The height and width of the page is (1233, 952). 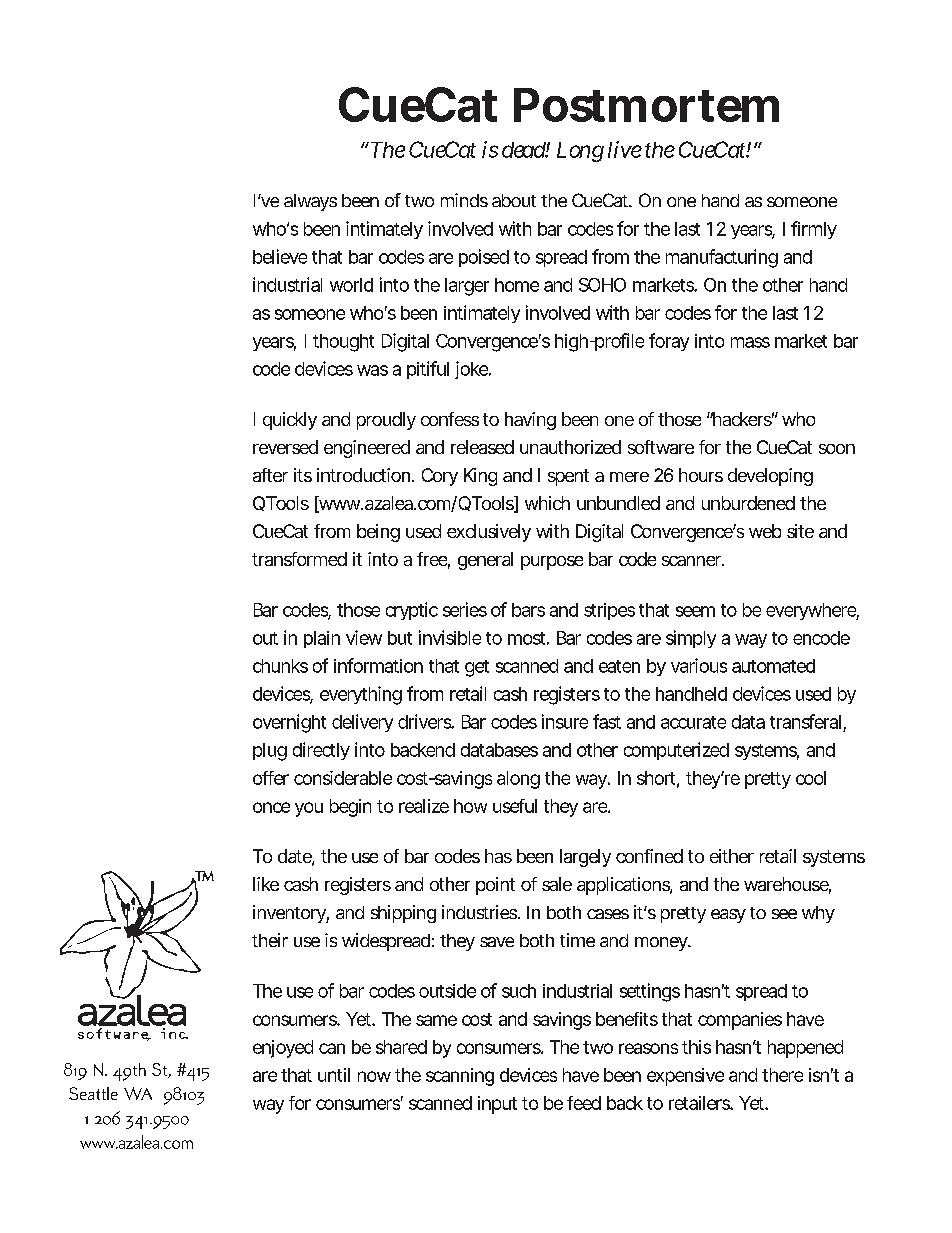 I want to click on always, so click(x=310, y=202).
